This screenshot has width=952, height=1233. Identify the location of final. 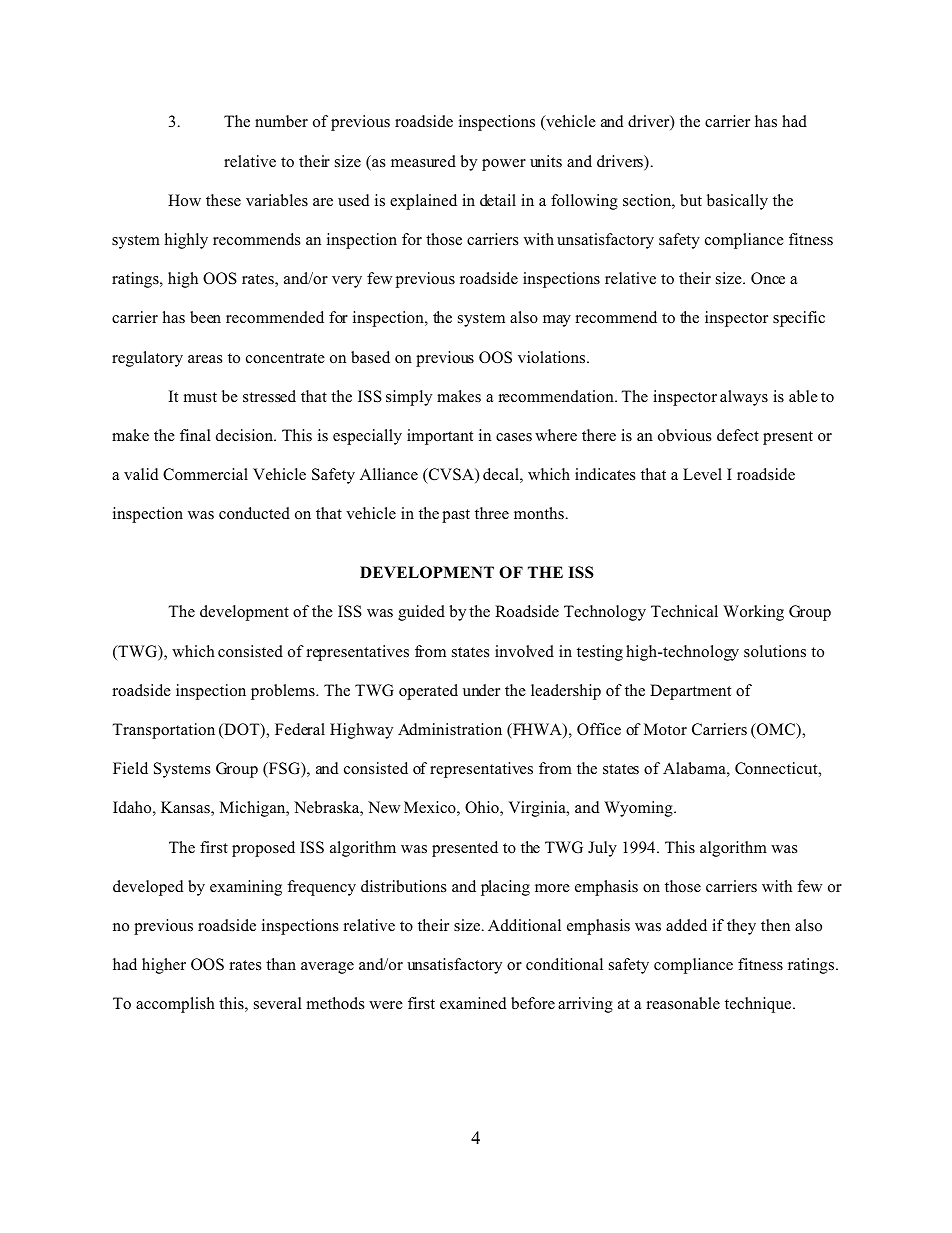
(195, 435).
